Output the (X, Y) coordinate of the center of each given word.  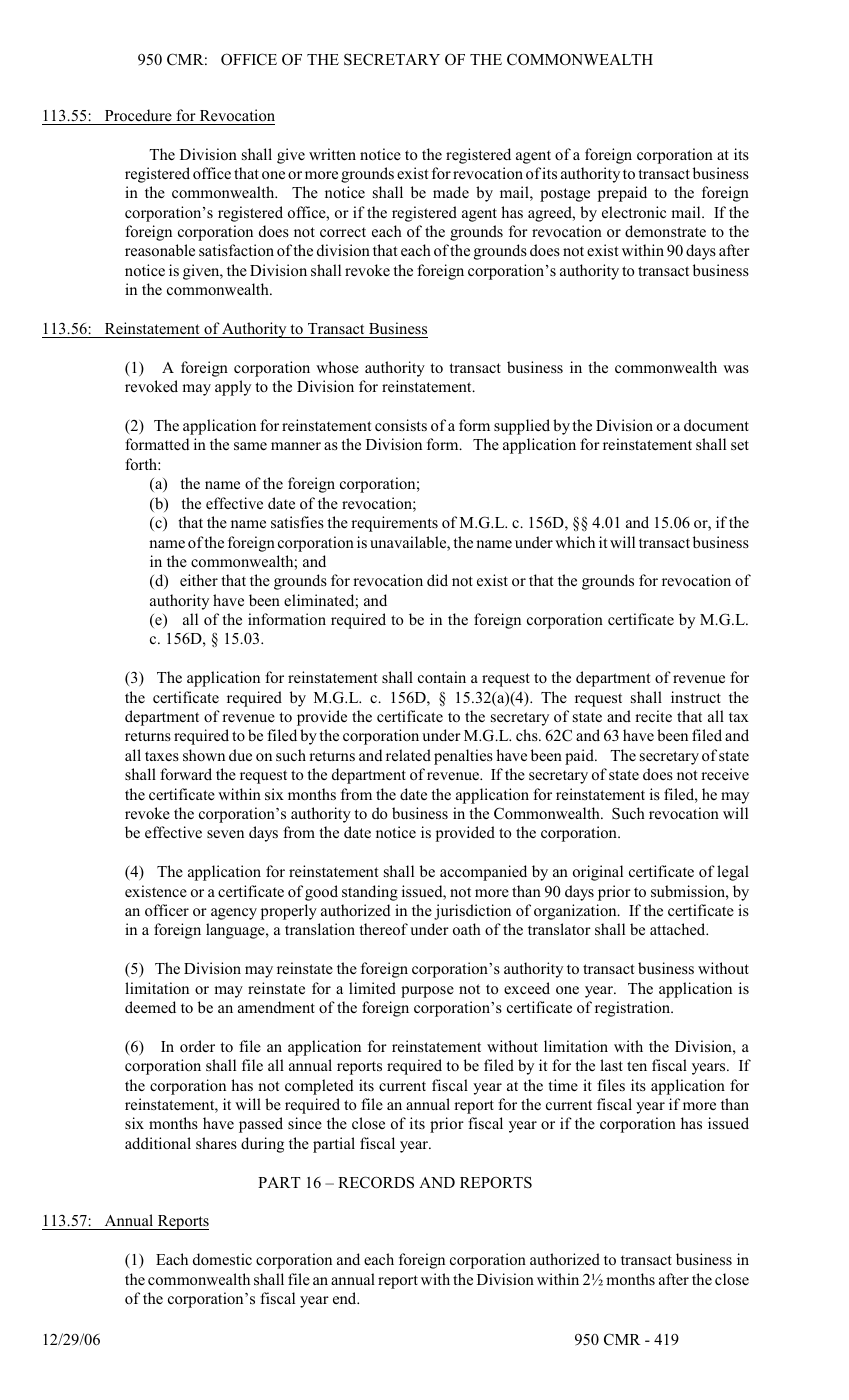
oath (467, 929)
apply (233, 388)
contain (442, 677)
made (451, 192)
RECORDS (376, 1182)
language (236, 931)
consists (401, 425)
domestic (222, 1259)
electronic (634, 212)
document (716, 425)
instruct (696, 697)
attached (679, 929)
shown (204, 755)
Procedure (138, 115)
